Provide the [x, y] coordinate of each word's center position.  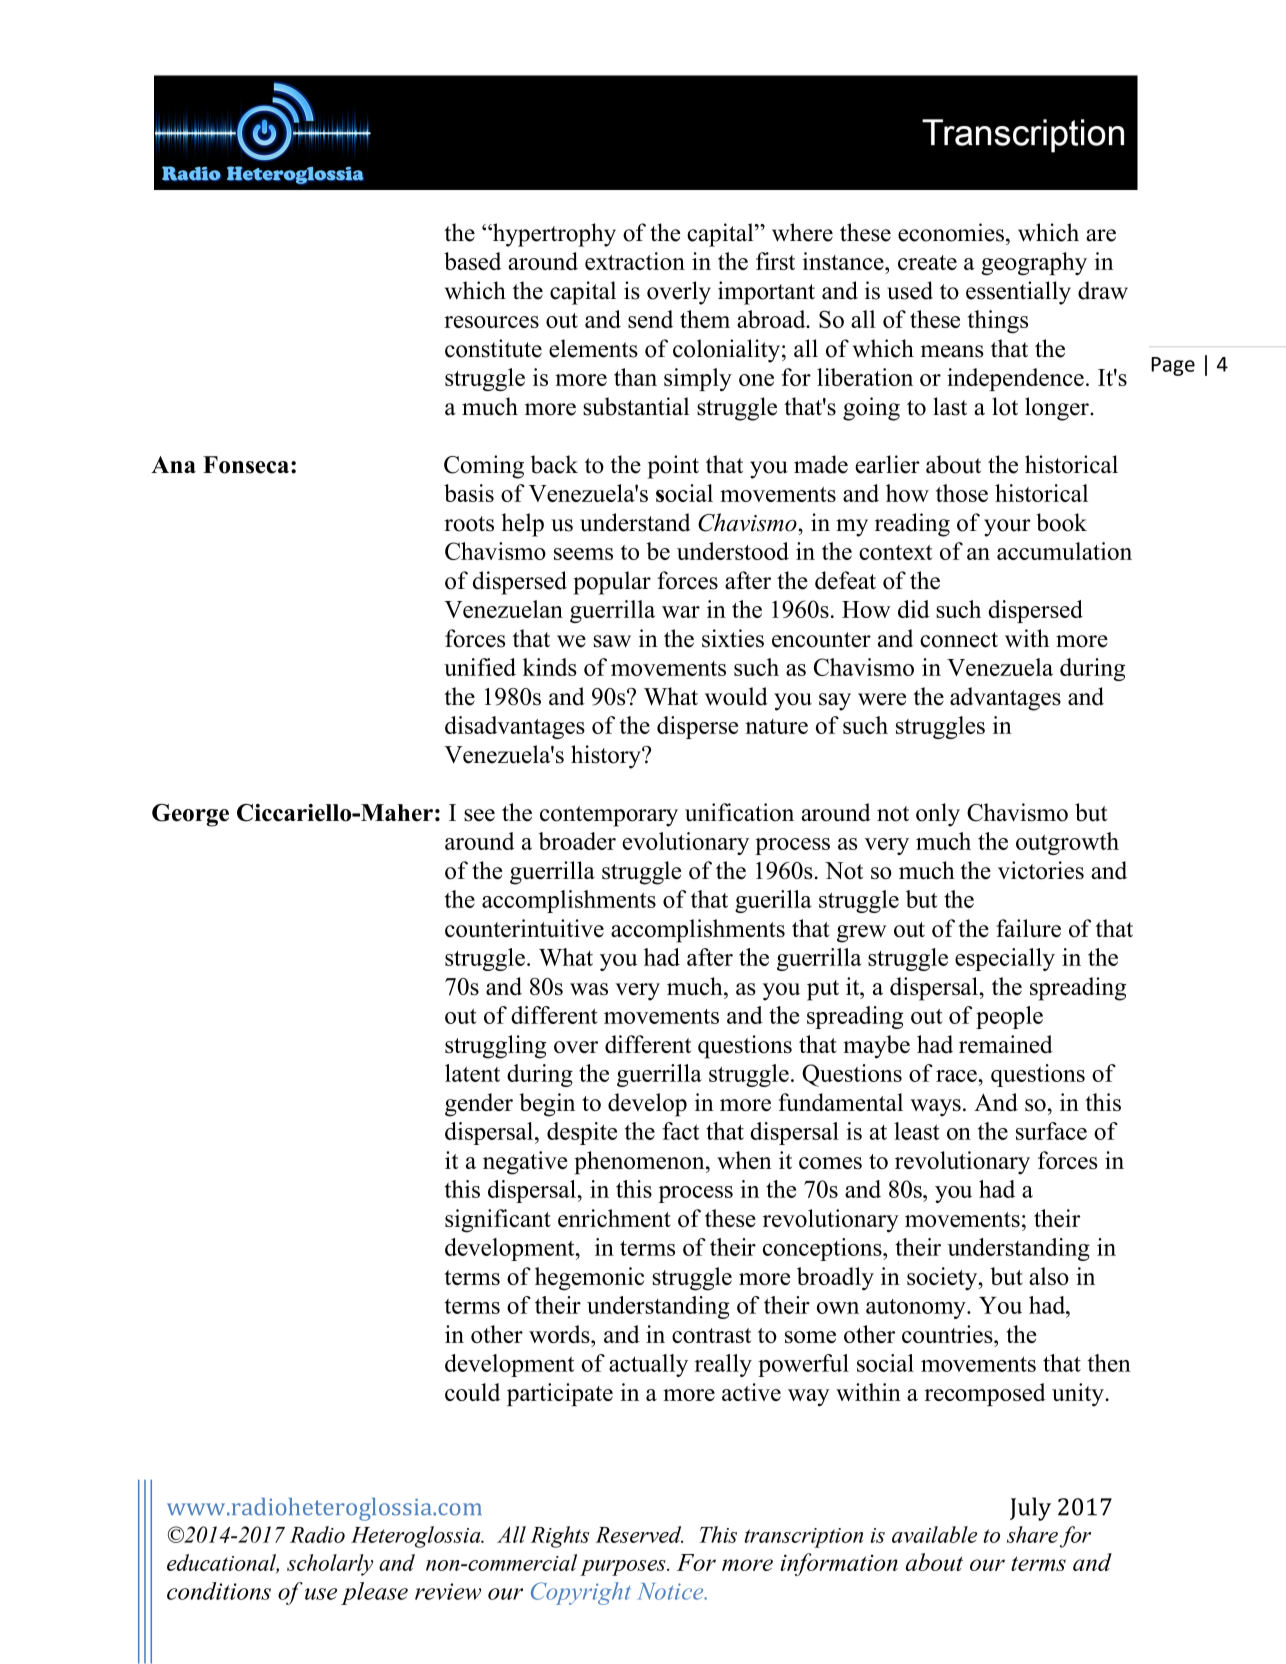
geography [1034, 264]
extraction [635, 261]
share [1032, 1534]
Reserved [640, 1534]
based [472, 261]
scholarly [330, 1565]
